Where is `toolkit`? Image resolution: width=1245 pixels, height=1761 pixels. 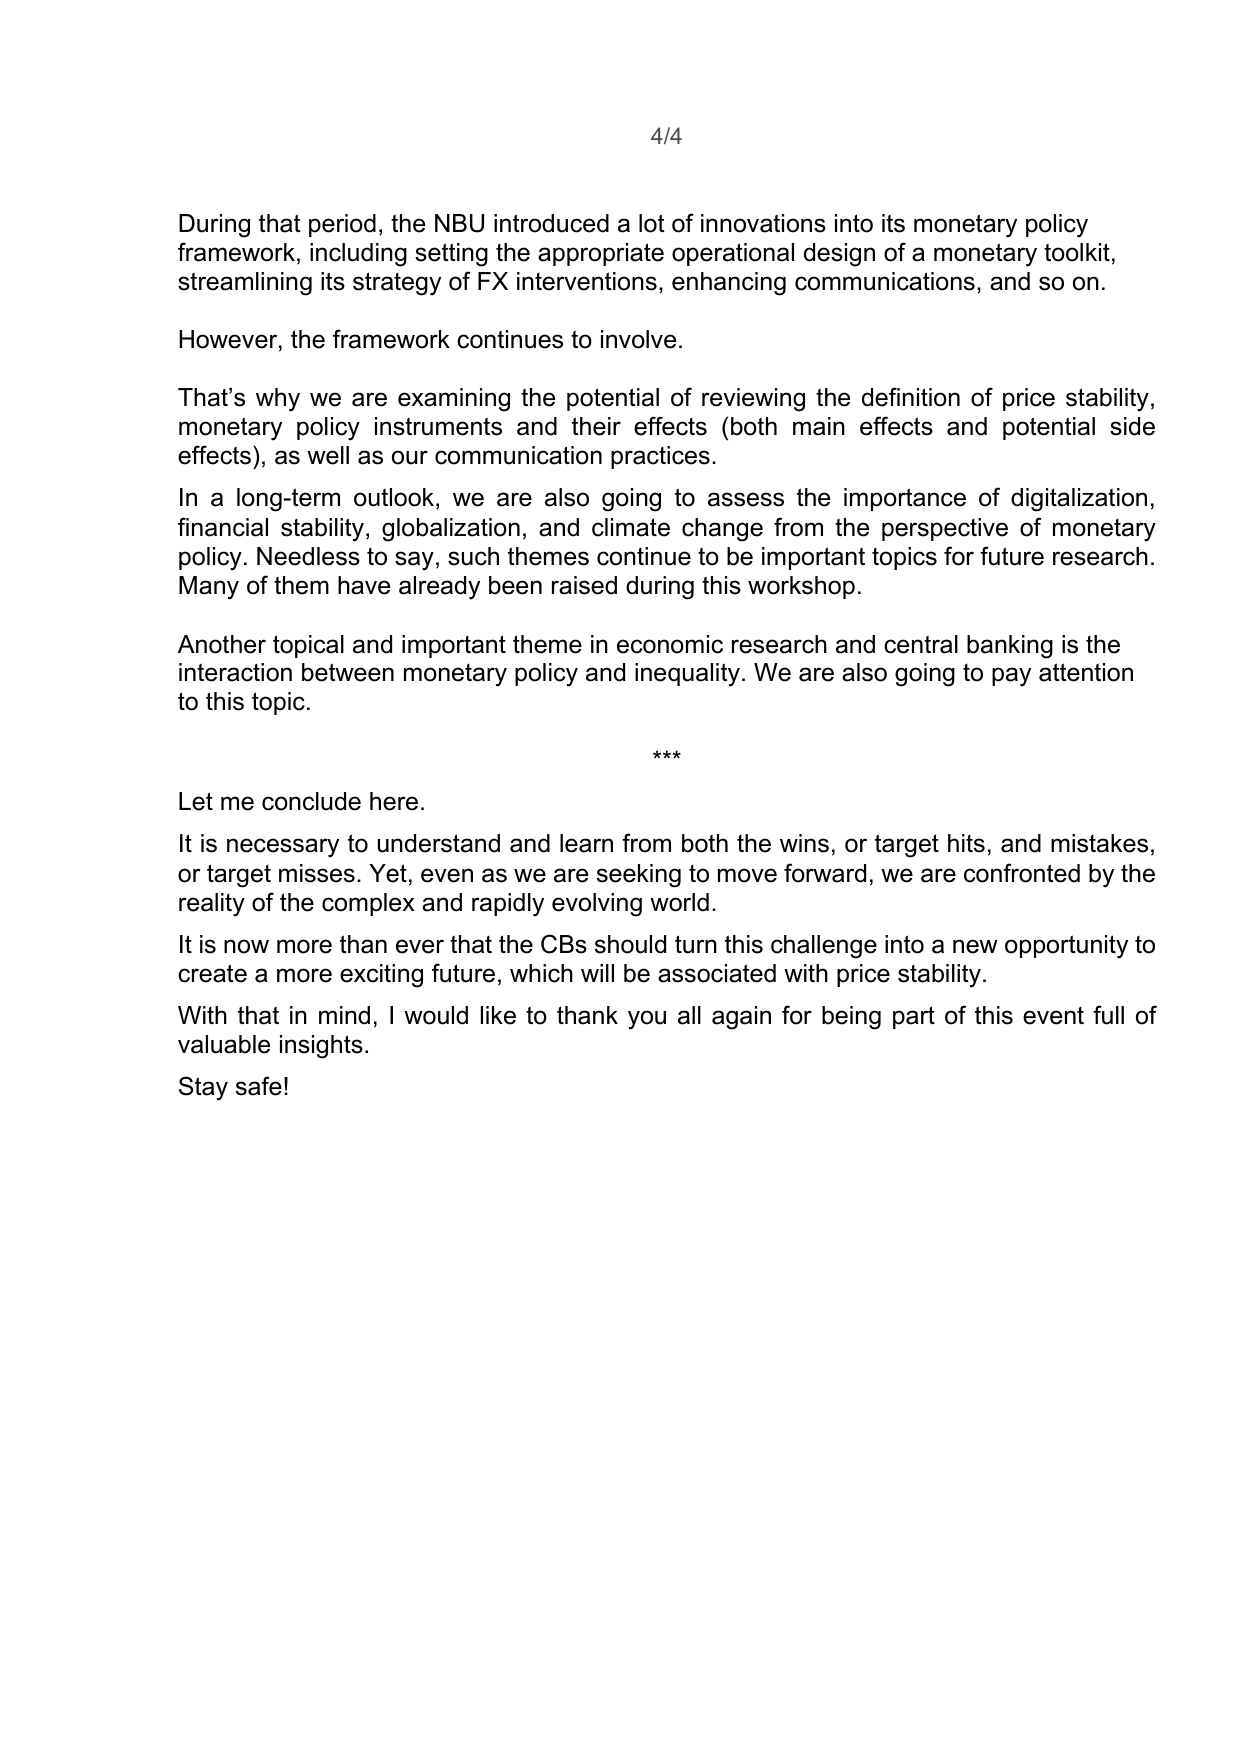
toolkit is located at coordinates (1077, 252).
